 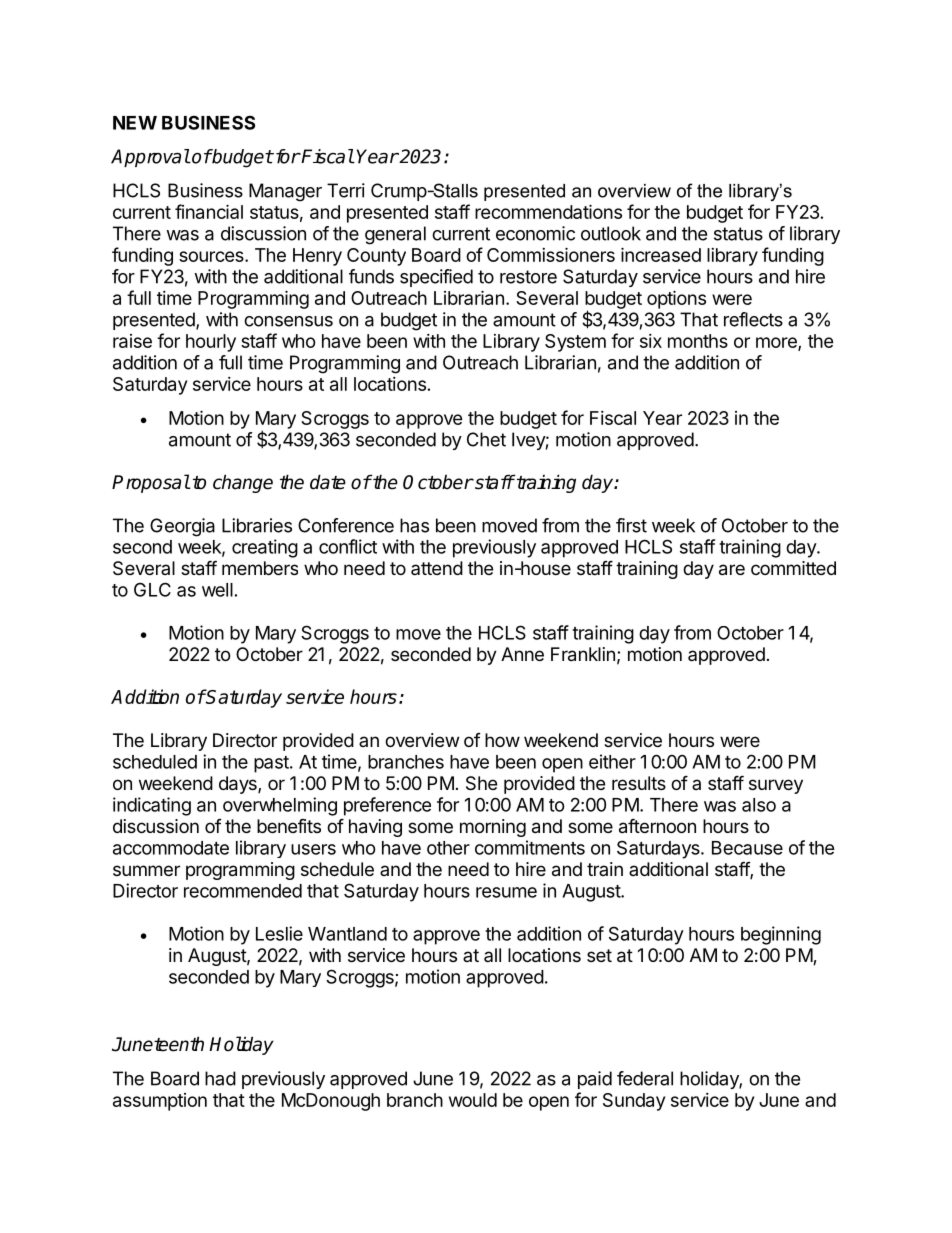 What do you see at coordinates (220, 1078) in the screenshot?
I see `had` at bounding box center [220, 1078].
